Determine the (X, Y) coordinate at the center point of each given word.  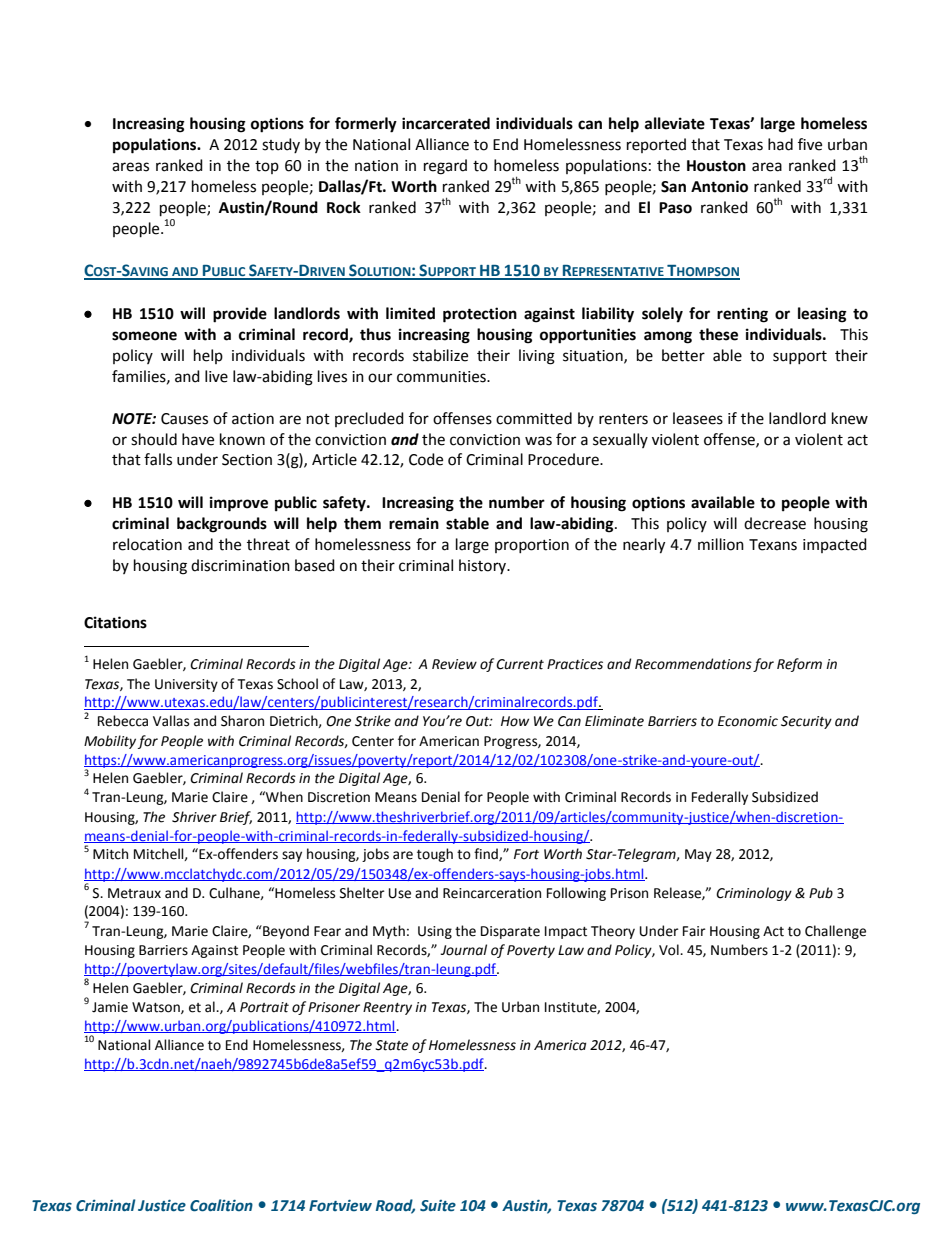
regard (445, 167)
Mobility (110, 742)
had (780, 144)
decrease (775, 523)
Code (426, 459)
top (267, 167)
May (698, 855)
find (487, 854)
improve (239, 504)
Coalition (221, 1205)
